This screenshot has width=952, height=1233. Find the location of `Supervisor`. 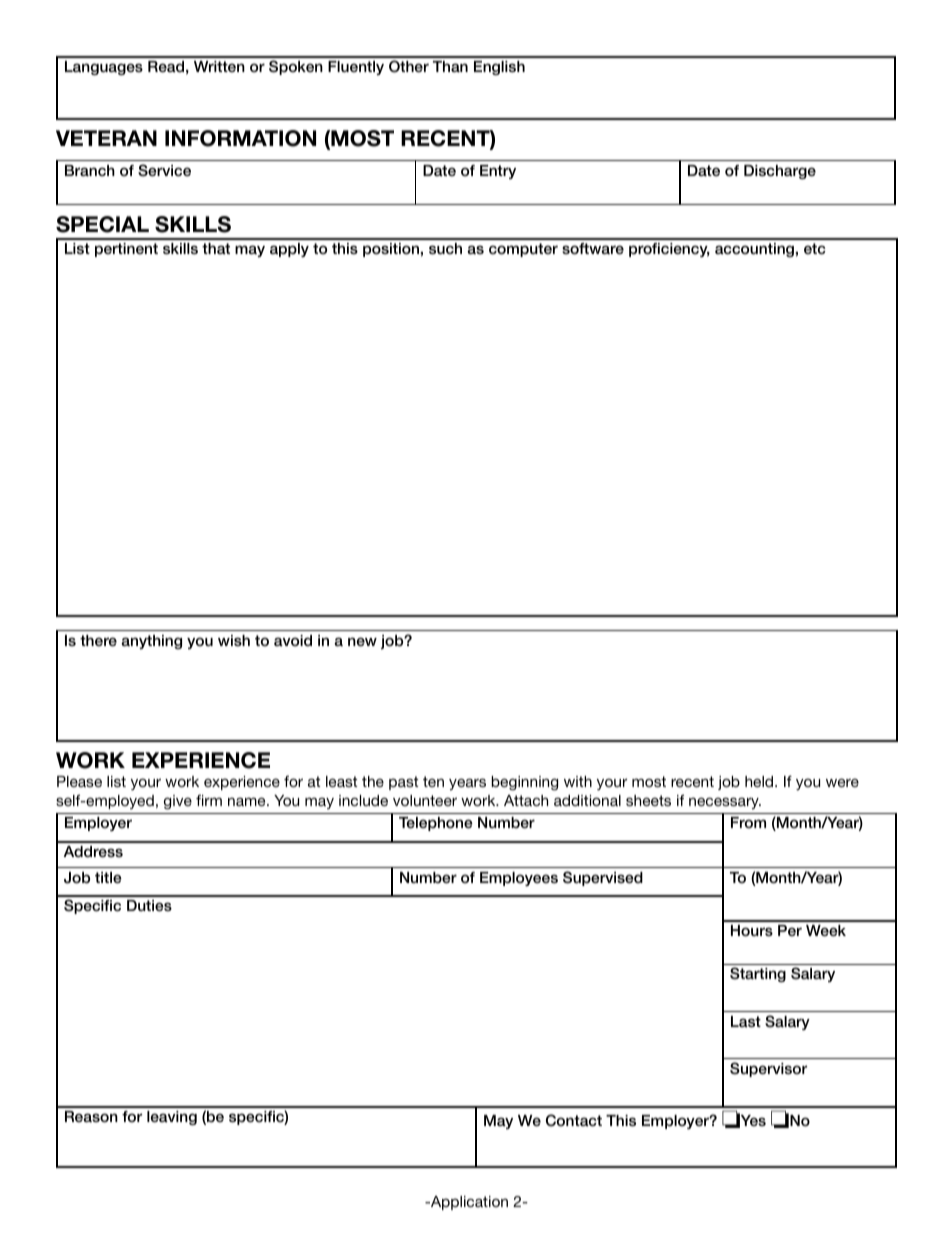

Supervisor is located at coordinates (768, 1069).
